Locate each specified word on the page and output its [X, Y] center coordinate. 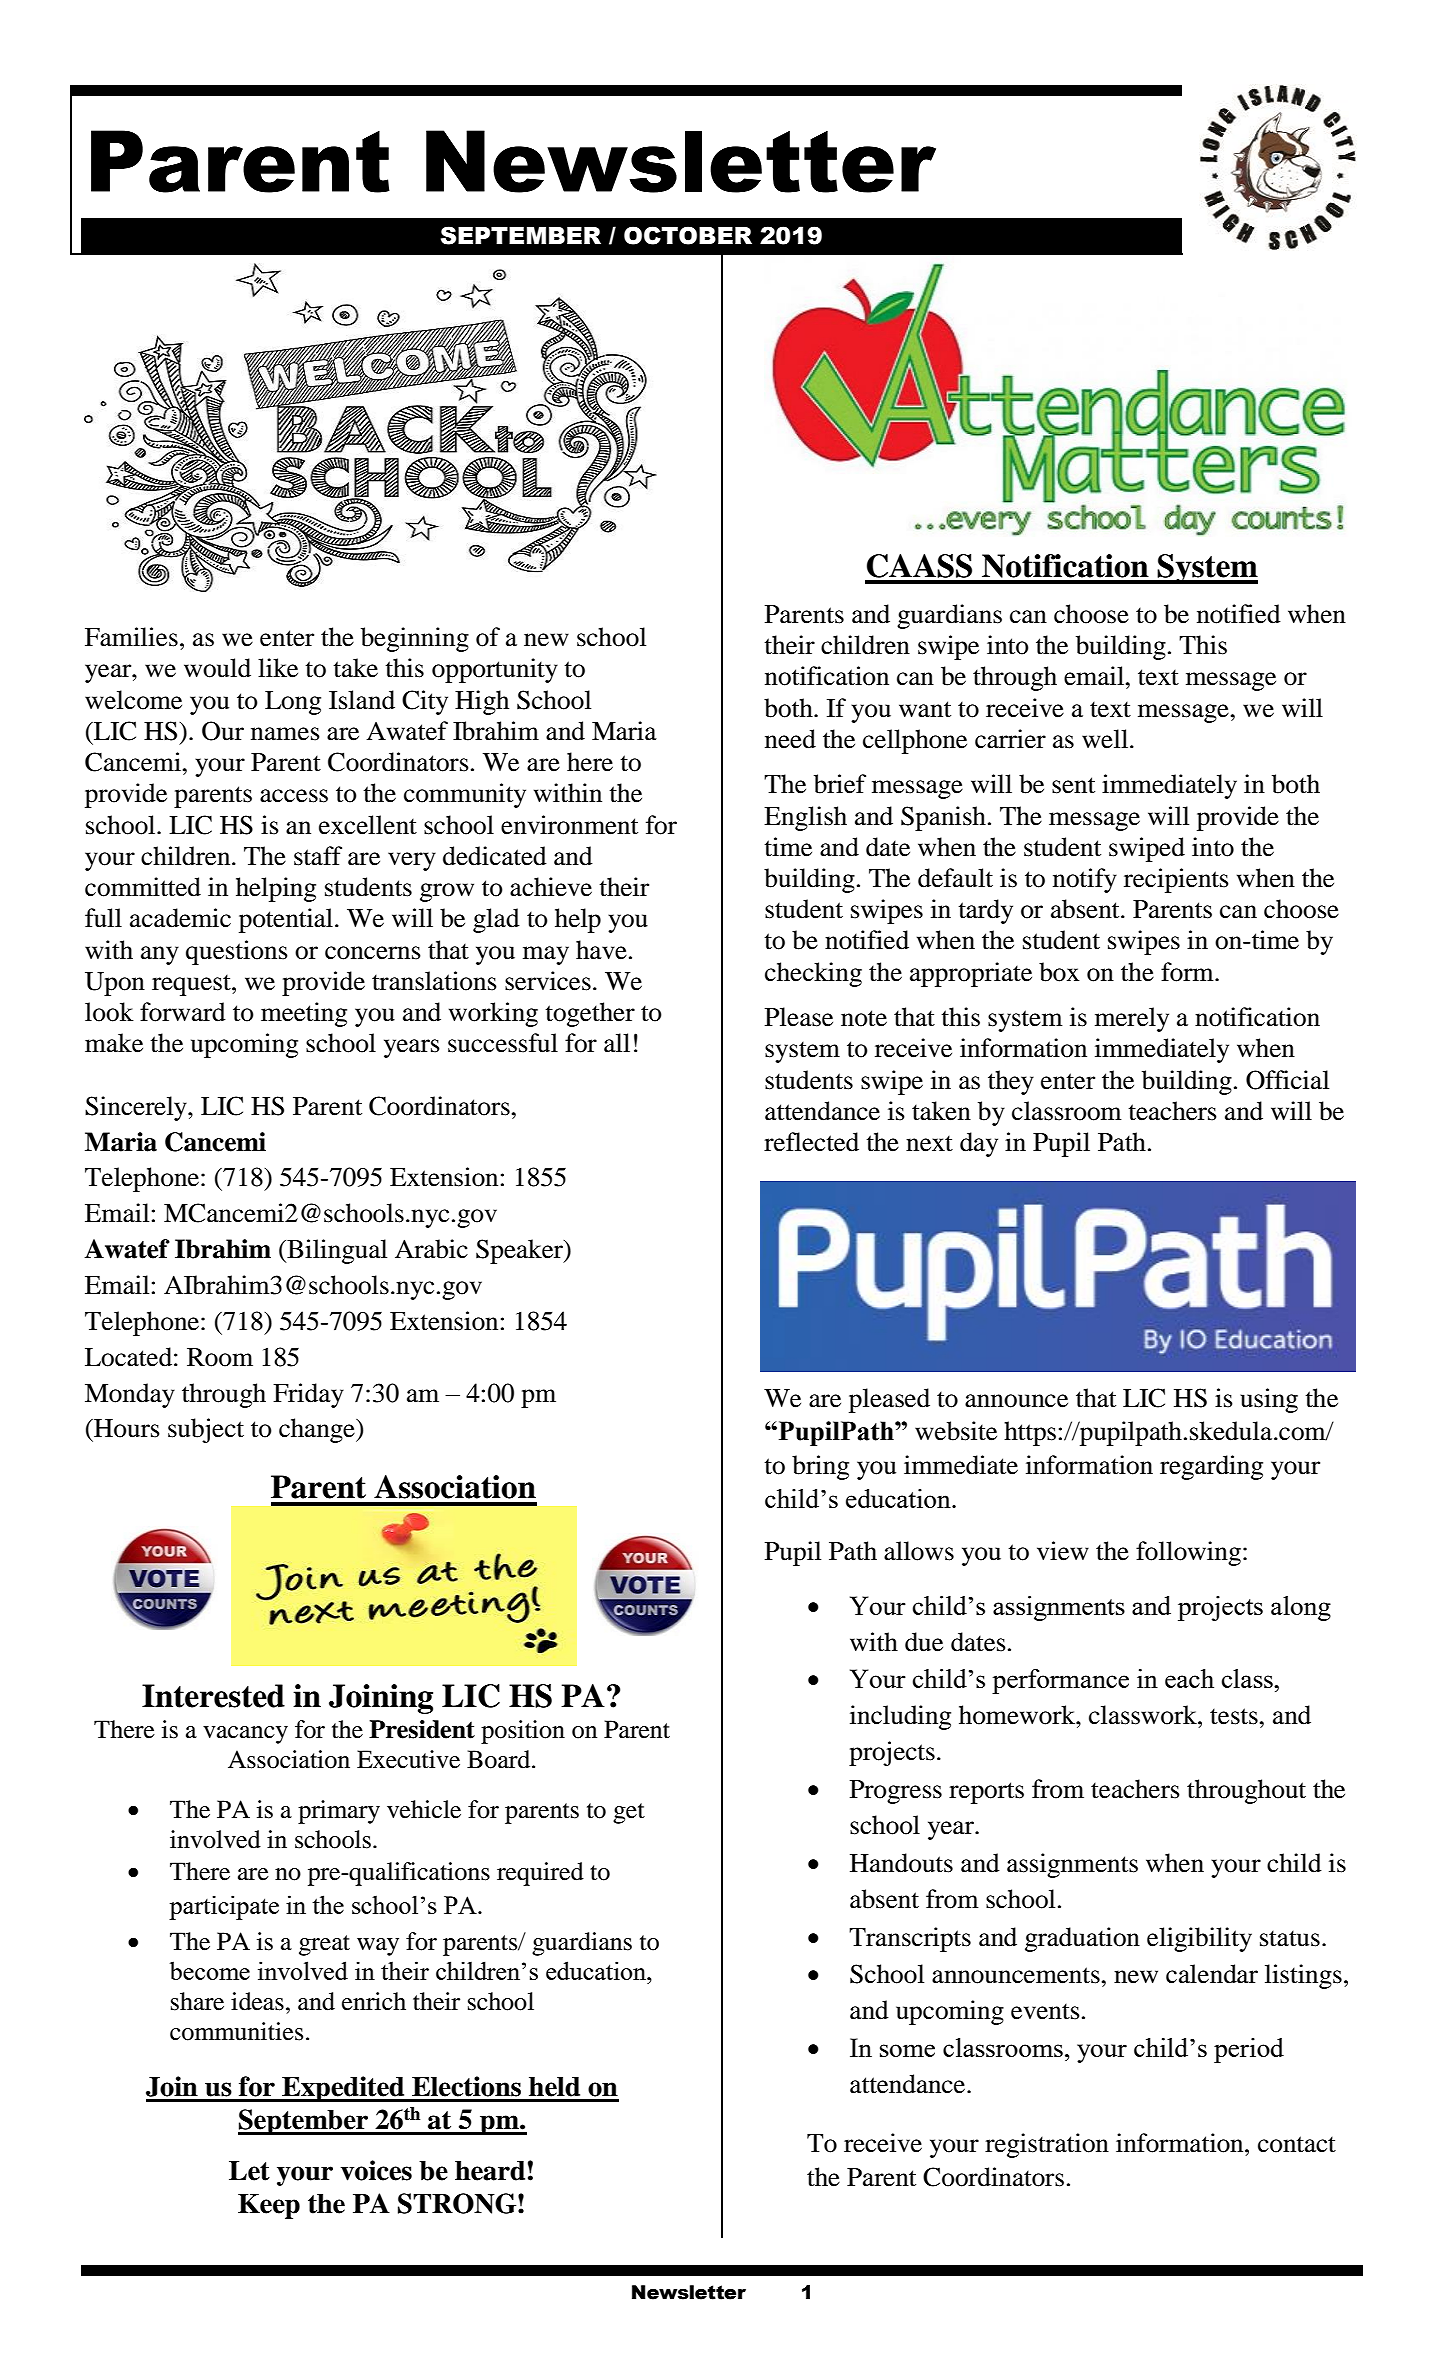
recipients [1176, 880]
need [790, 739]
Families [131, 637]
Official [1287, 1080]
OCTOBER [688, 235]
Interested [213, 1696]
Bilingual [336, 1251]
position [523, 1732]
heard [490, 2171]
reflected [811, 1142]
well [1106, 739]
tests [1235, 1716]
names [285, 734]
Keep [269, 2206]
